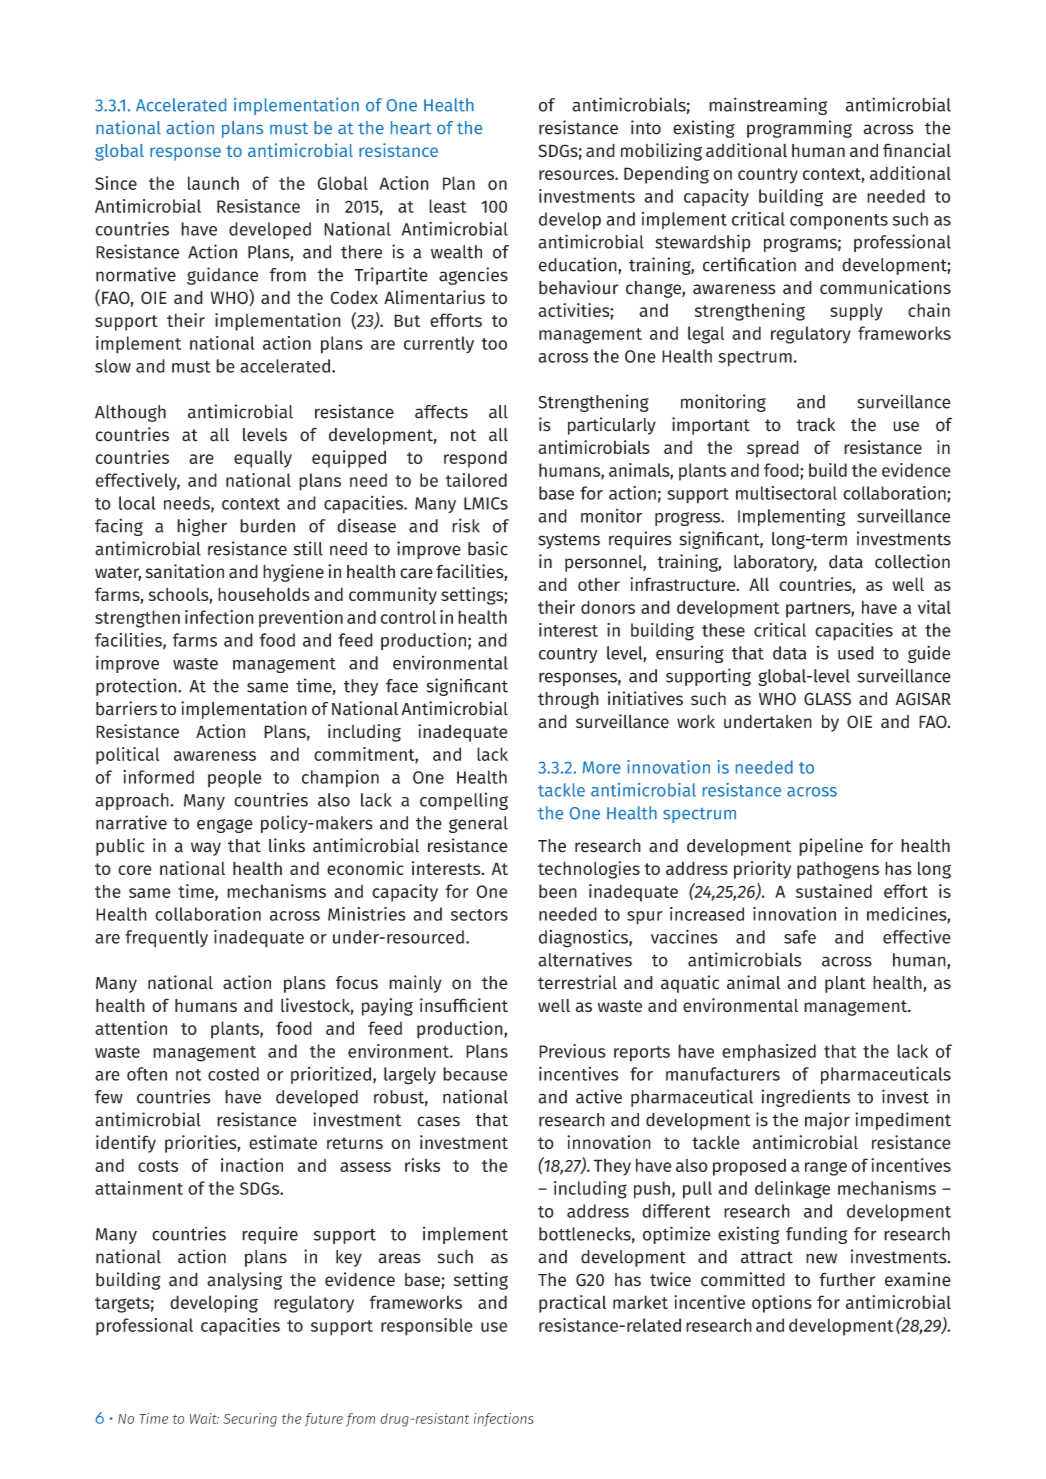 This screenshot has height=1479, width=1046. I want to click on resources, so click(577, 175).
